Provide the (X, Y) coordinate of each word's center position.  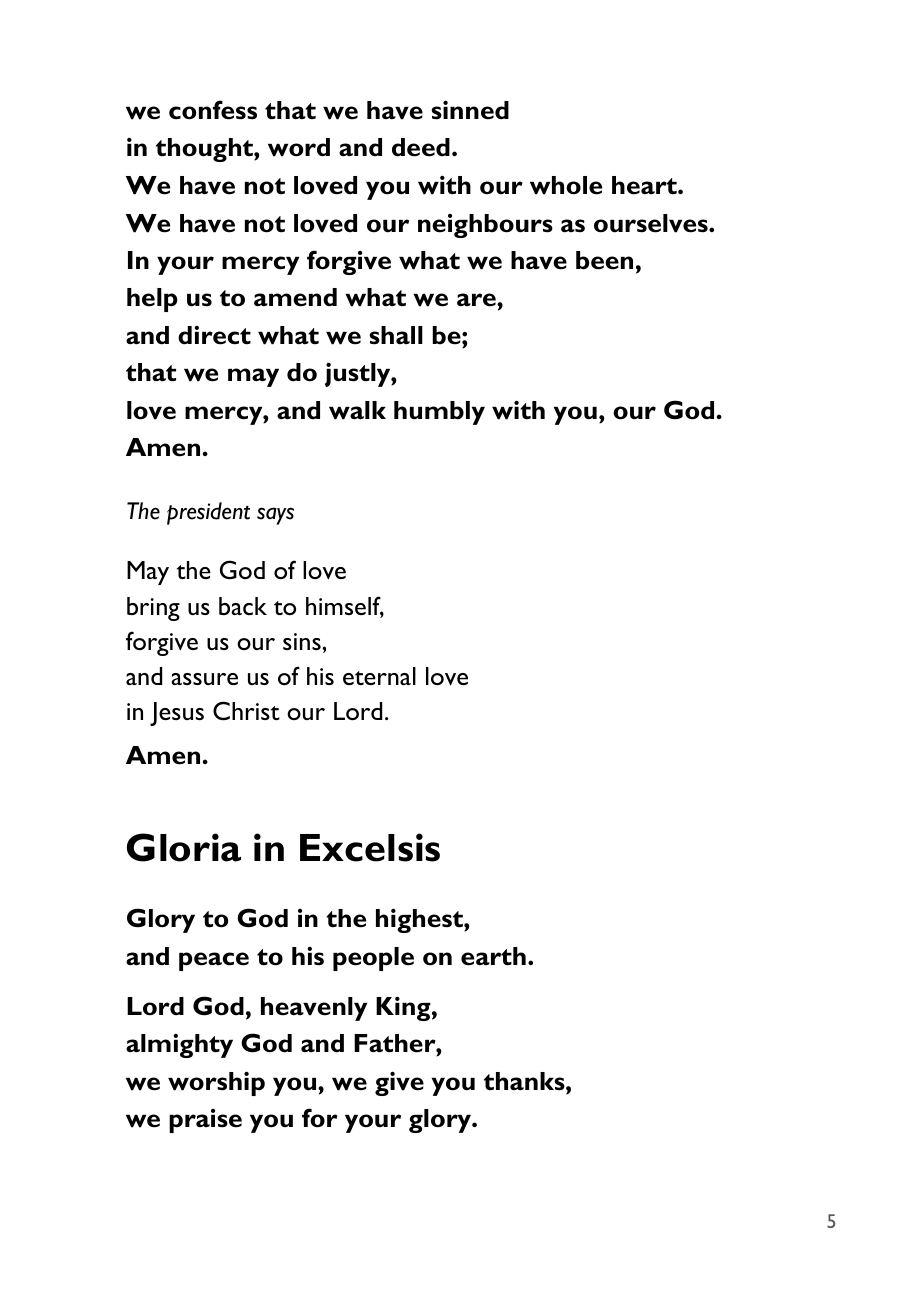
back (243, 606)
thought (205, 150)
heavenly (314, 1009)
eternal (379, 676)
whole (566, 185)
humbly (439, 413)
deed (421, 147)
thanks (525, 1081)
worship (216, 1083)
